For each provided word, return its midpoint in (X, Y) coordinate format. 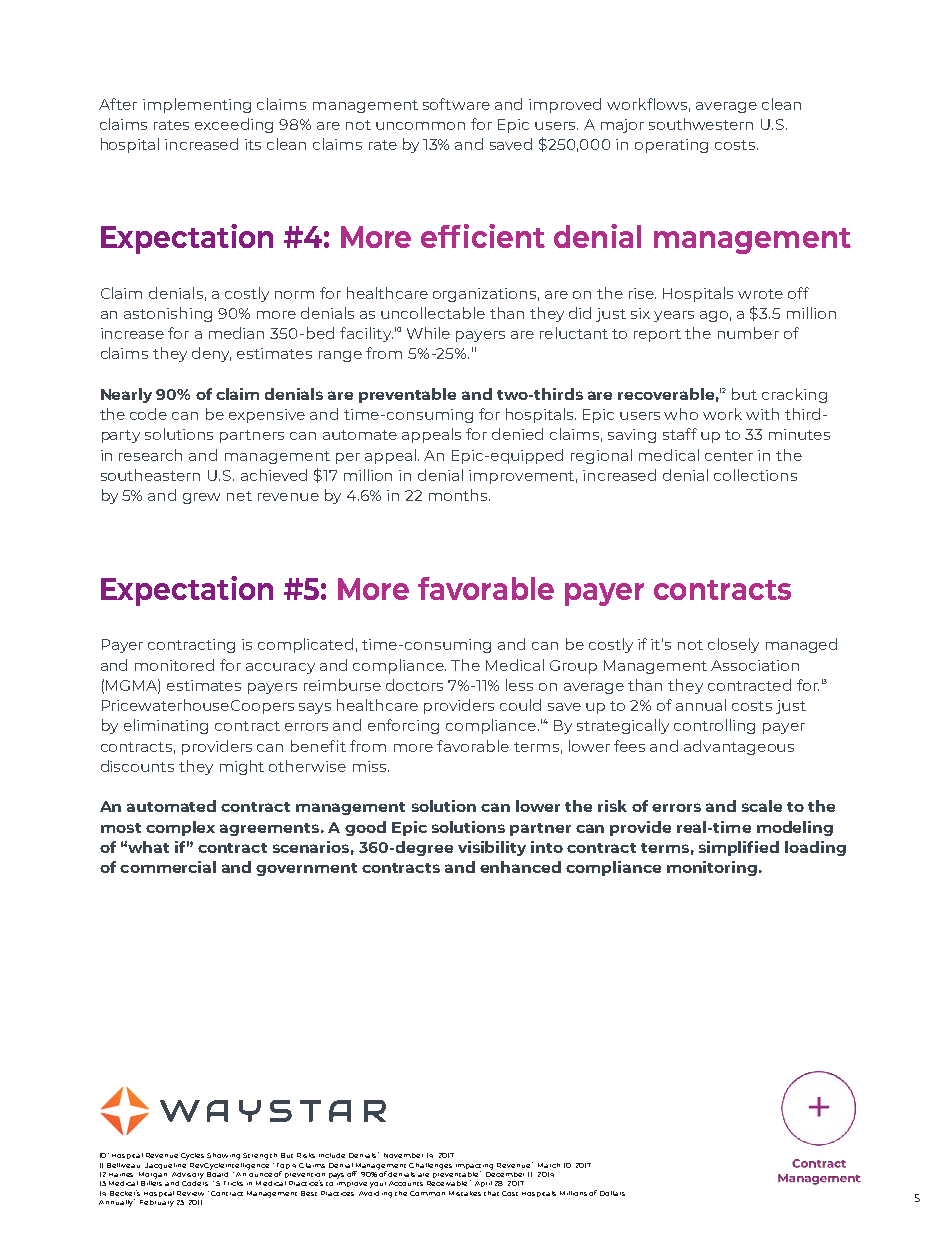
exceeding (234, 125)
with (762, 414)
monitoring (712, 868)
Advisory (188, 1175)
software (456, 104)
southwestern (701, 124)
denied (517, 434)
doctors (414, 685)
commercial (168, 867)
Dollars (612, 1193)
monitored (174, 665)
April (483, 1184)
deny (211, 354)
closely (733, 645)
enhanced (520, 867)
